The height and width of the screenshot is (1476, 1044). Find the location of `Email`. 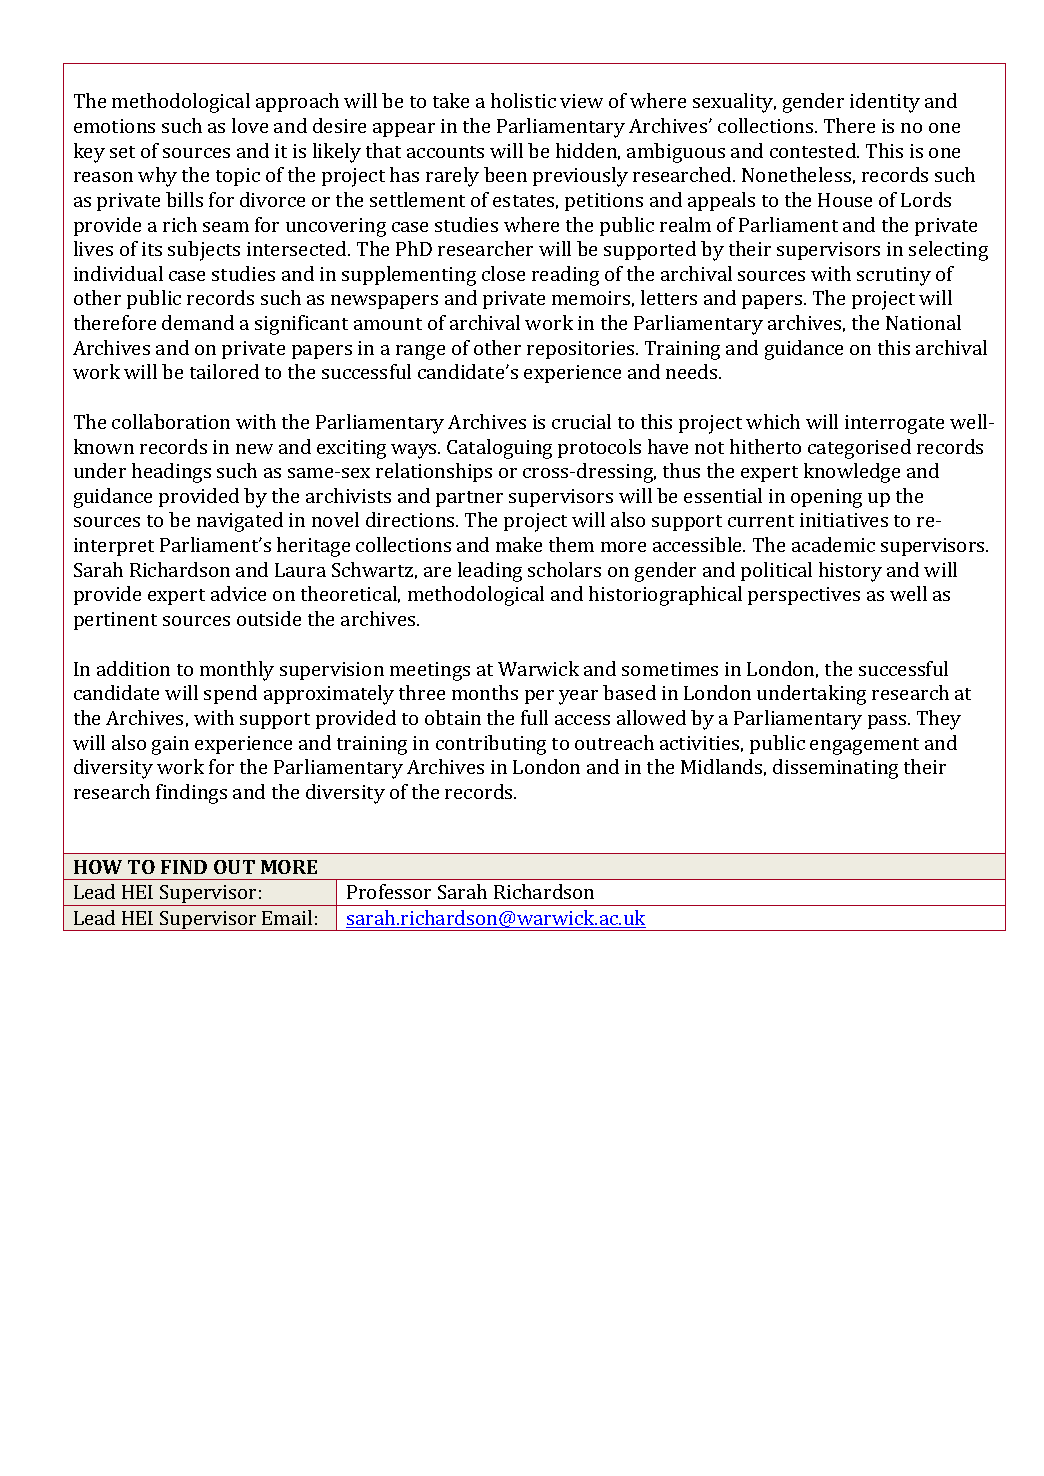

Email is located at coordinates (287, 917).
